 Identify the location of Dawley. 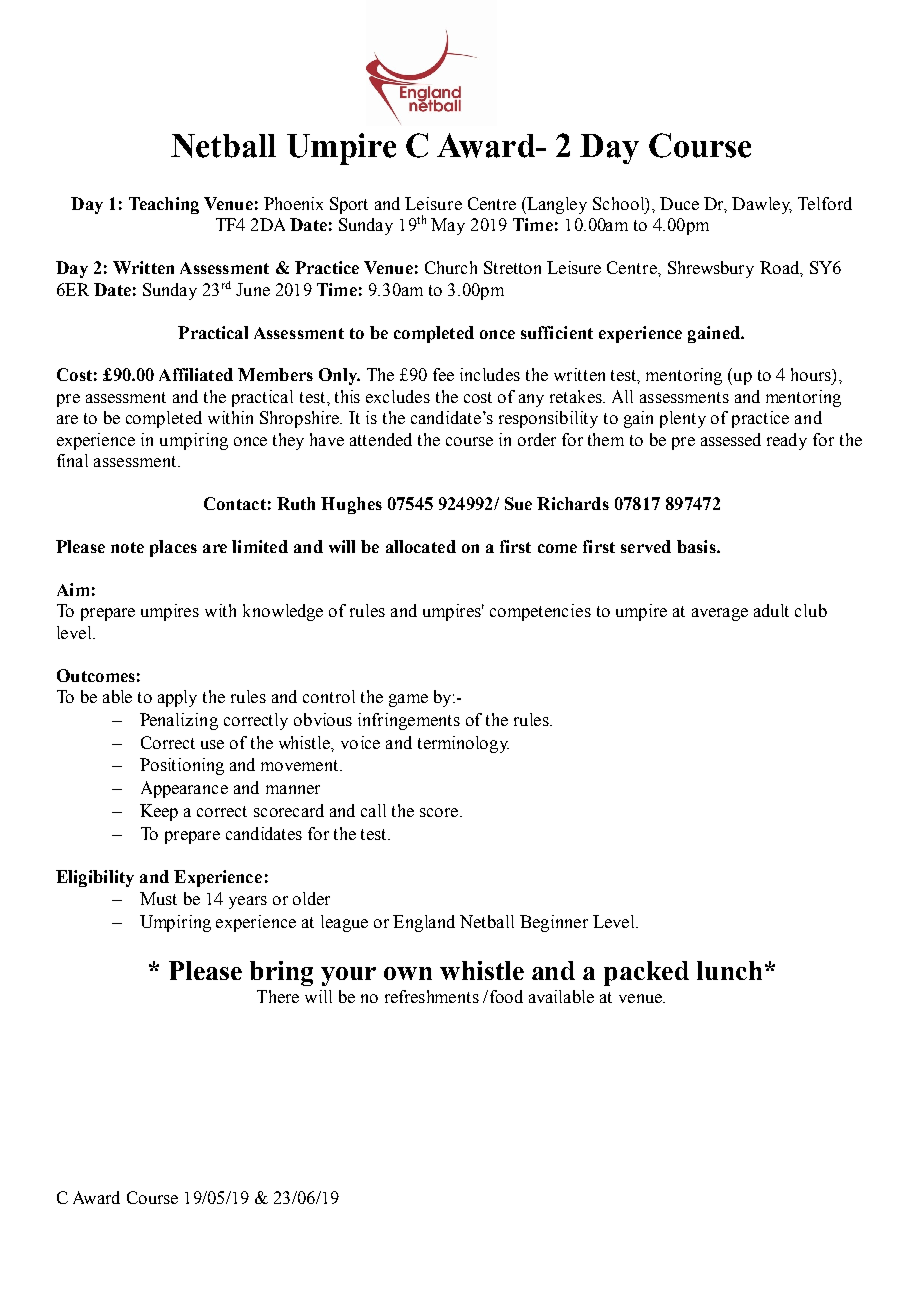
(762, 205).
